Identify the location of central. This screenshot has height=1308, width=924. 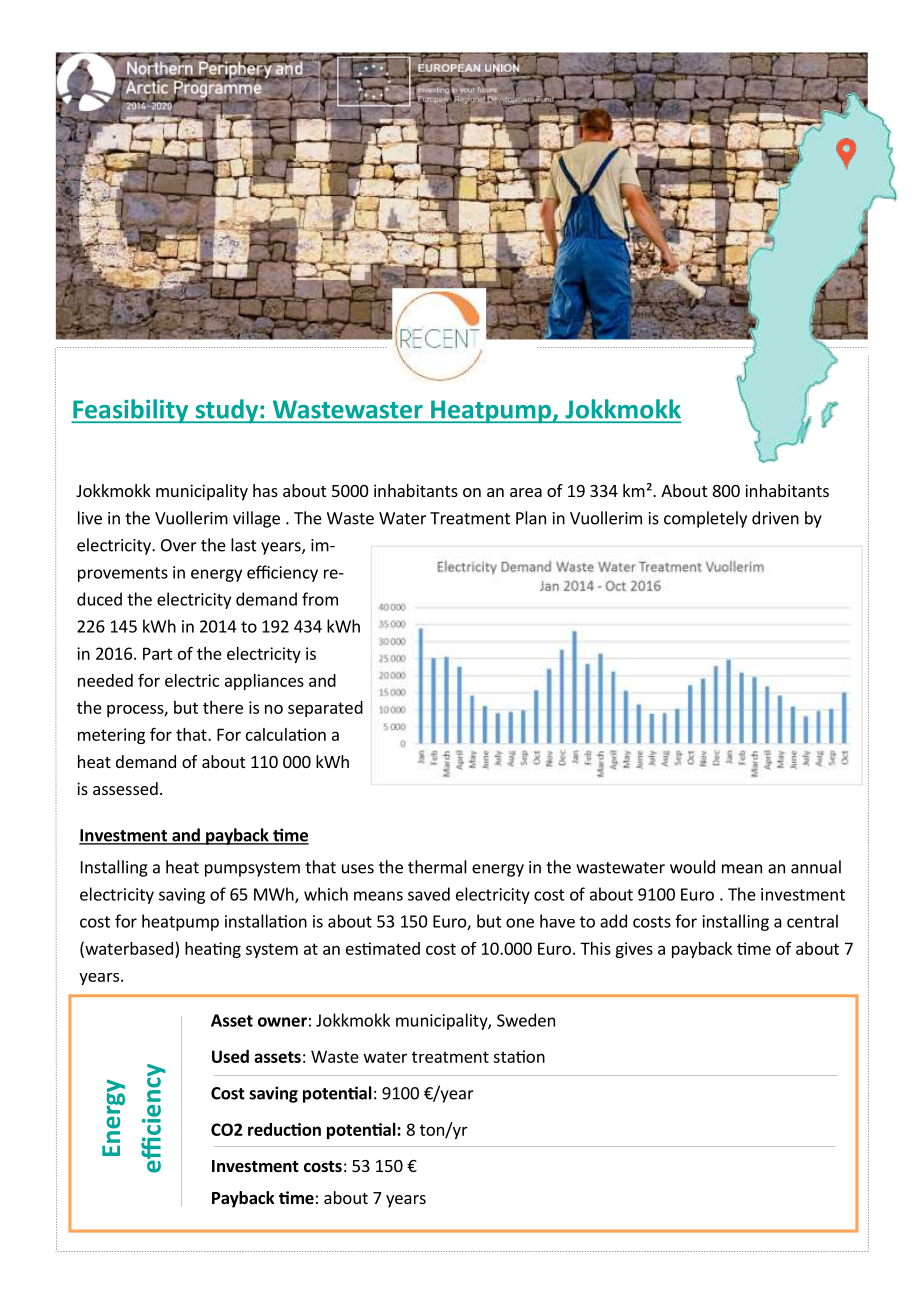
(812, 921).
